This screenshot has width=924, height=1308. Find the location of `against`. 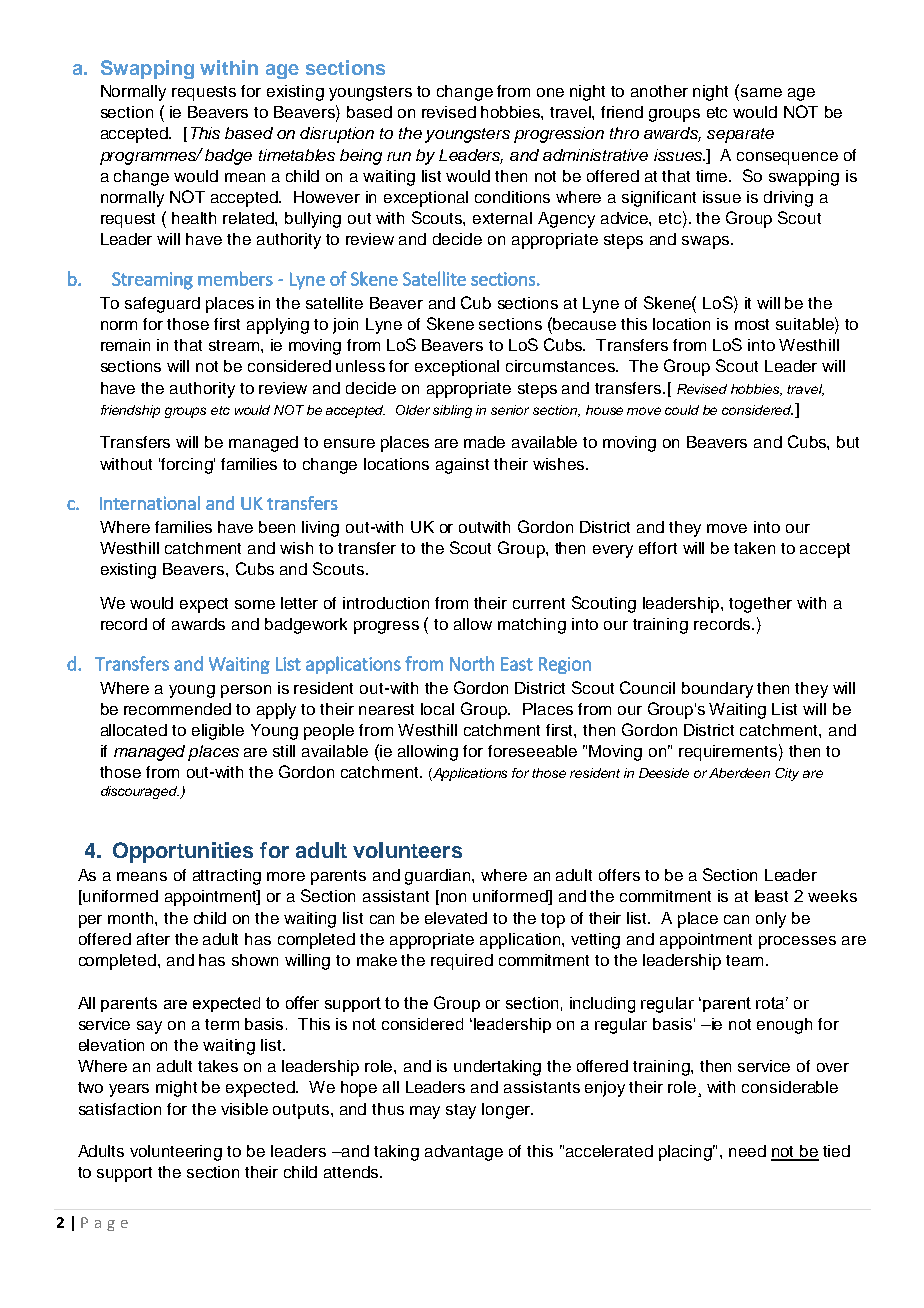

against is located at coordinates (462, 466).
